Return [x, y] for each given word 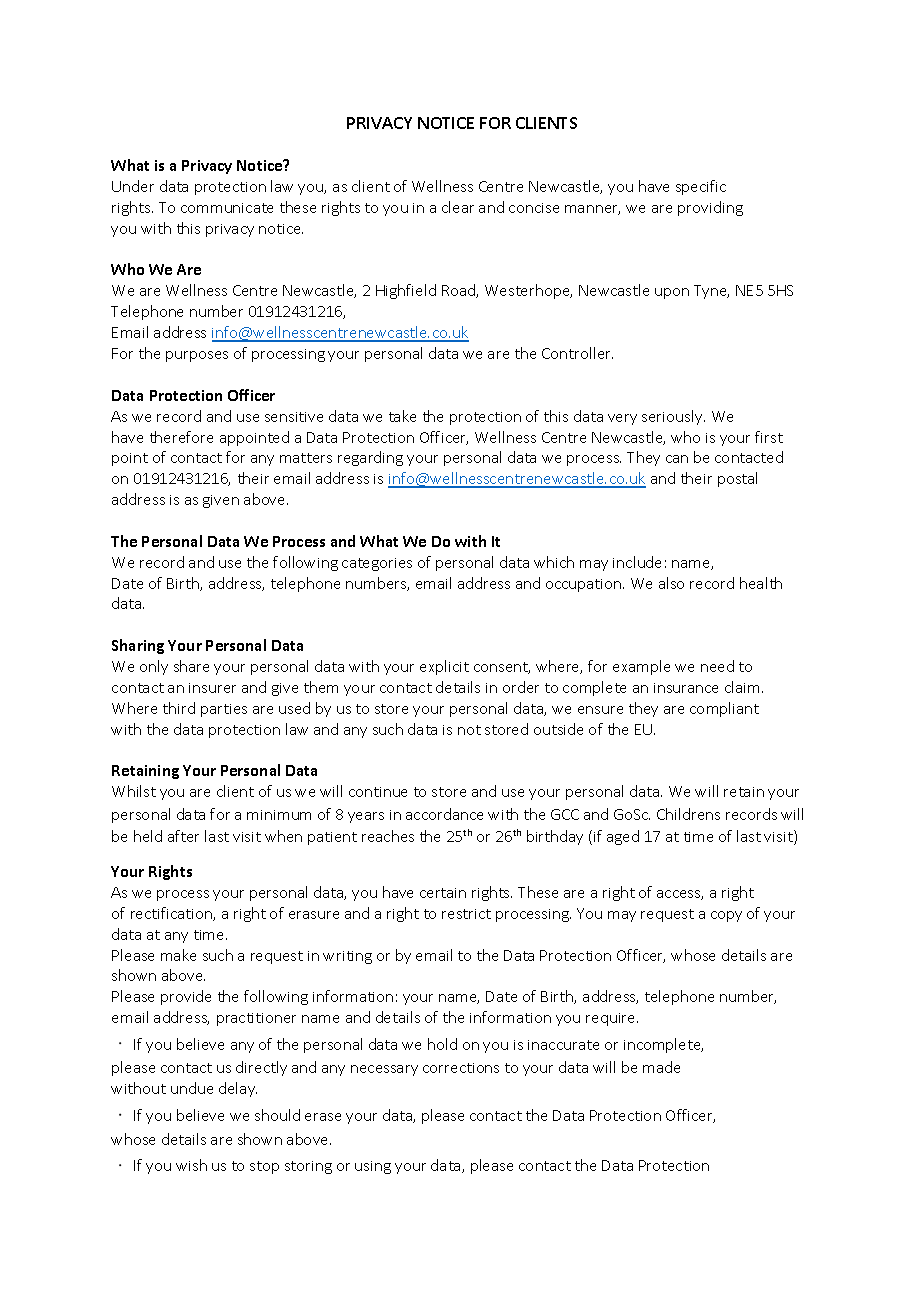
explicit [444, 667]
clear [458, 207]
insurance [686, 688]
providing [710, 208]
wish [191, 1165]
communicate [227, 208]
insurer [212, 688]
